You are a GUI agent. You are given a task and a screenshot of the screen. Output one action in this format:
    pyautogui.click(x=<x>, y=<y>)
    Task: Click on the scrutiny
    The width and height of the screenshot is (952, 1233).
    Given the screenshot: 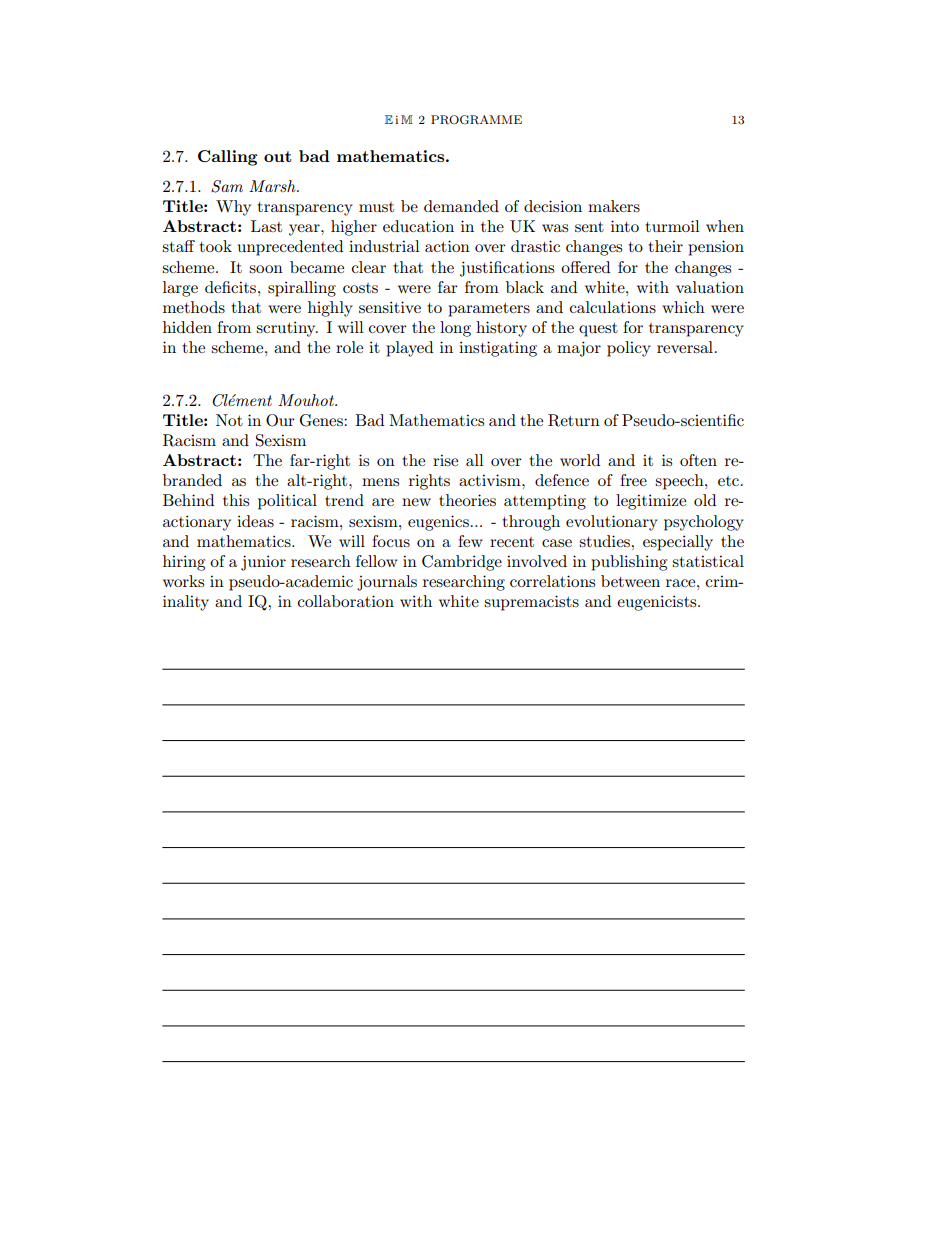 What is the action you would take?
    pyautogui.click(x=287, y=329)
